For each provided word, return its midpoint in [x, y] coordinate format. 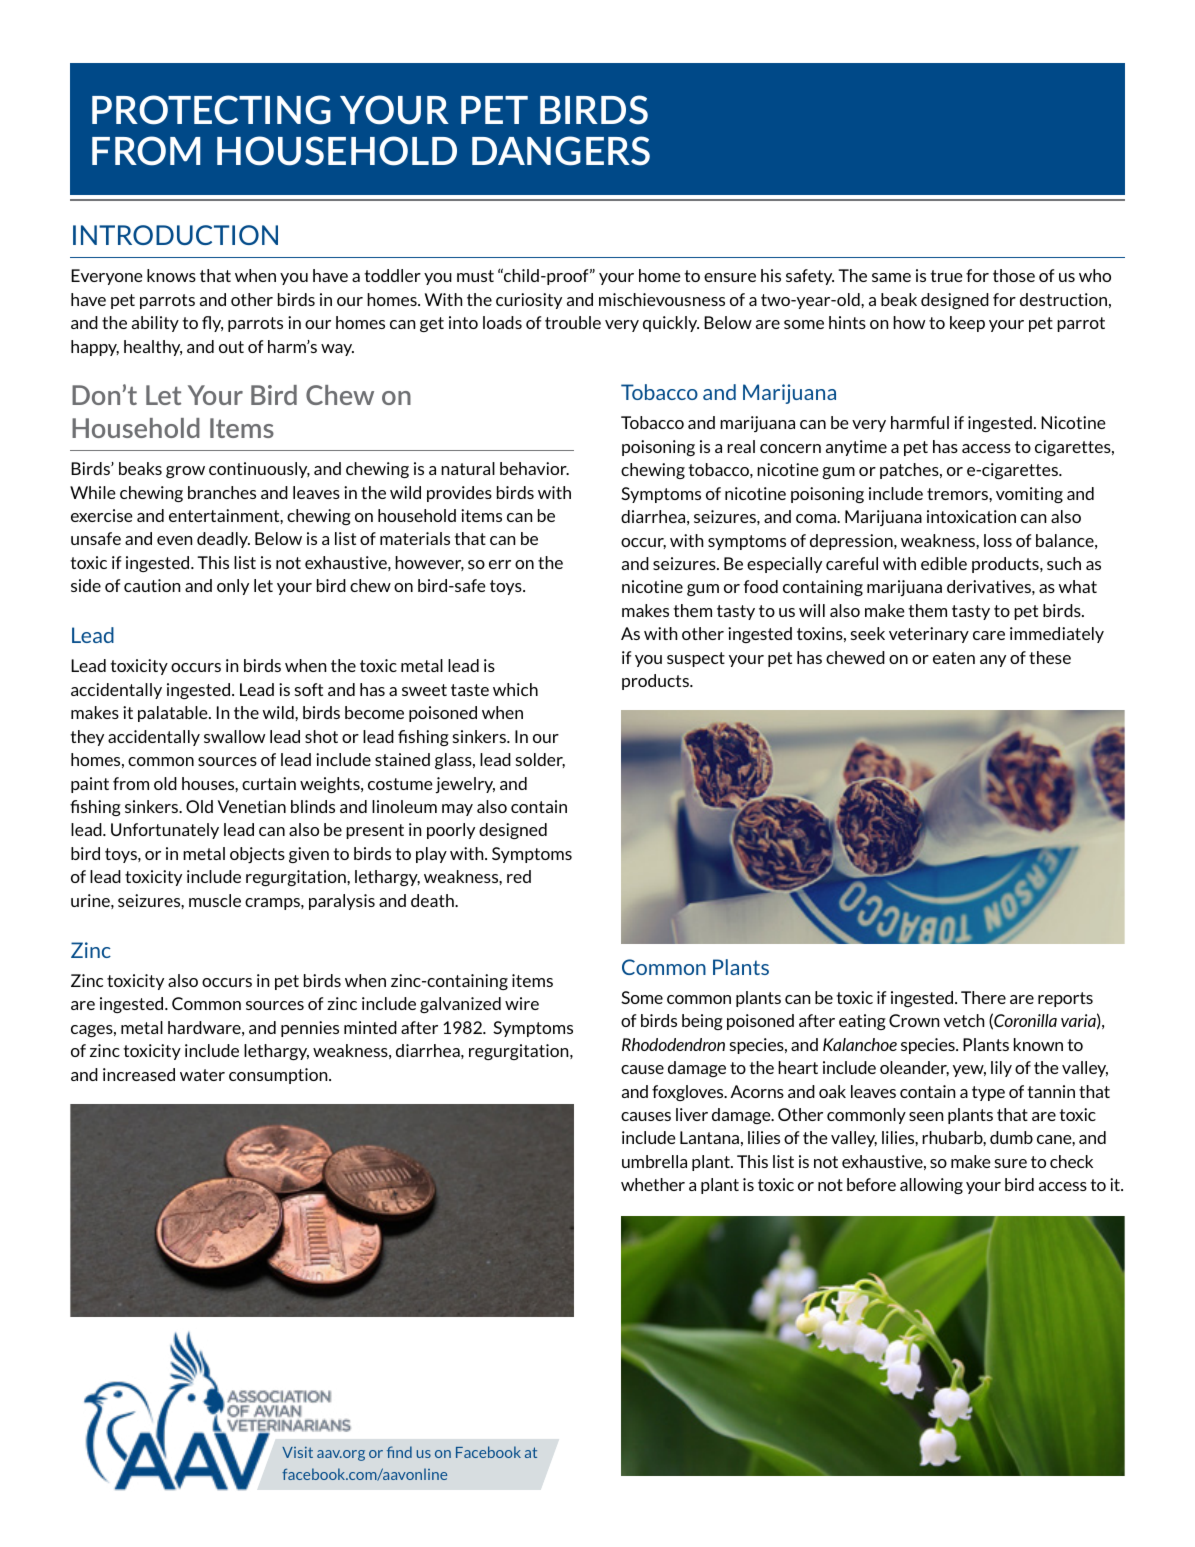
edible [944, 563]
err [500, 564]
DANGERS [561, 151]
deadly [223, 540]
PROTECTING [211, 110]
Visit [297, 1452]
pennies [310, 1029]
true [946, 276]
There [983, 997]
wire [522, 1003]
